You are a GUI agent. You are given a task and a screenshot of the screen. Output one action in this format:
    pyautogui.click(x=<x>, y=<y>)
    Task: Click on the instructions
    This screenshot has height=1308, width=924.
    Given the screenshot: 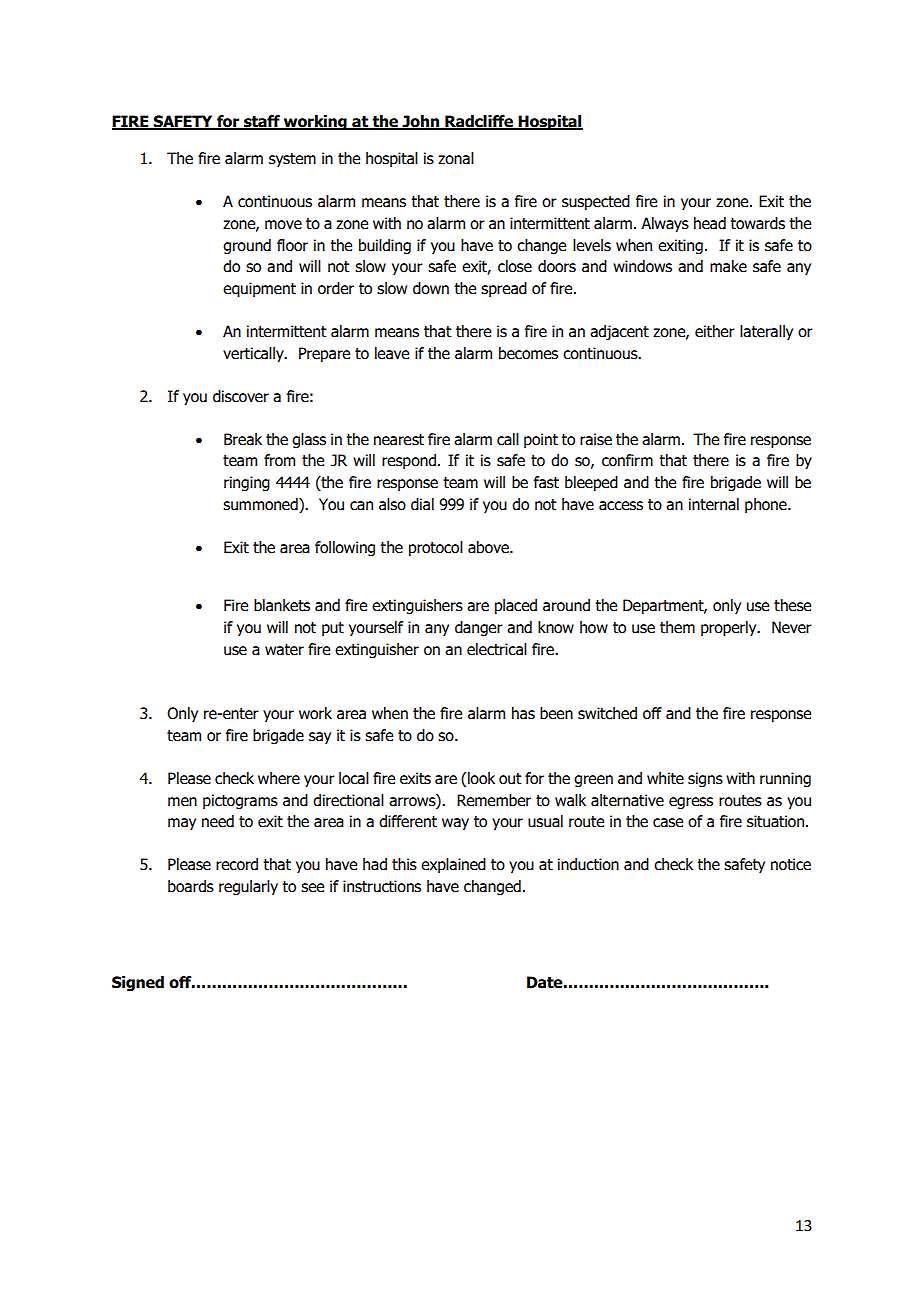 What is the action you would take?
    pyautogui.click(x=382, y=886)
